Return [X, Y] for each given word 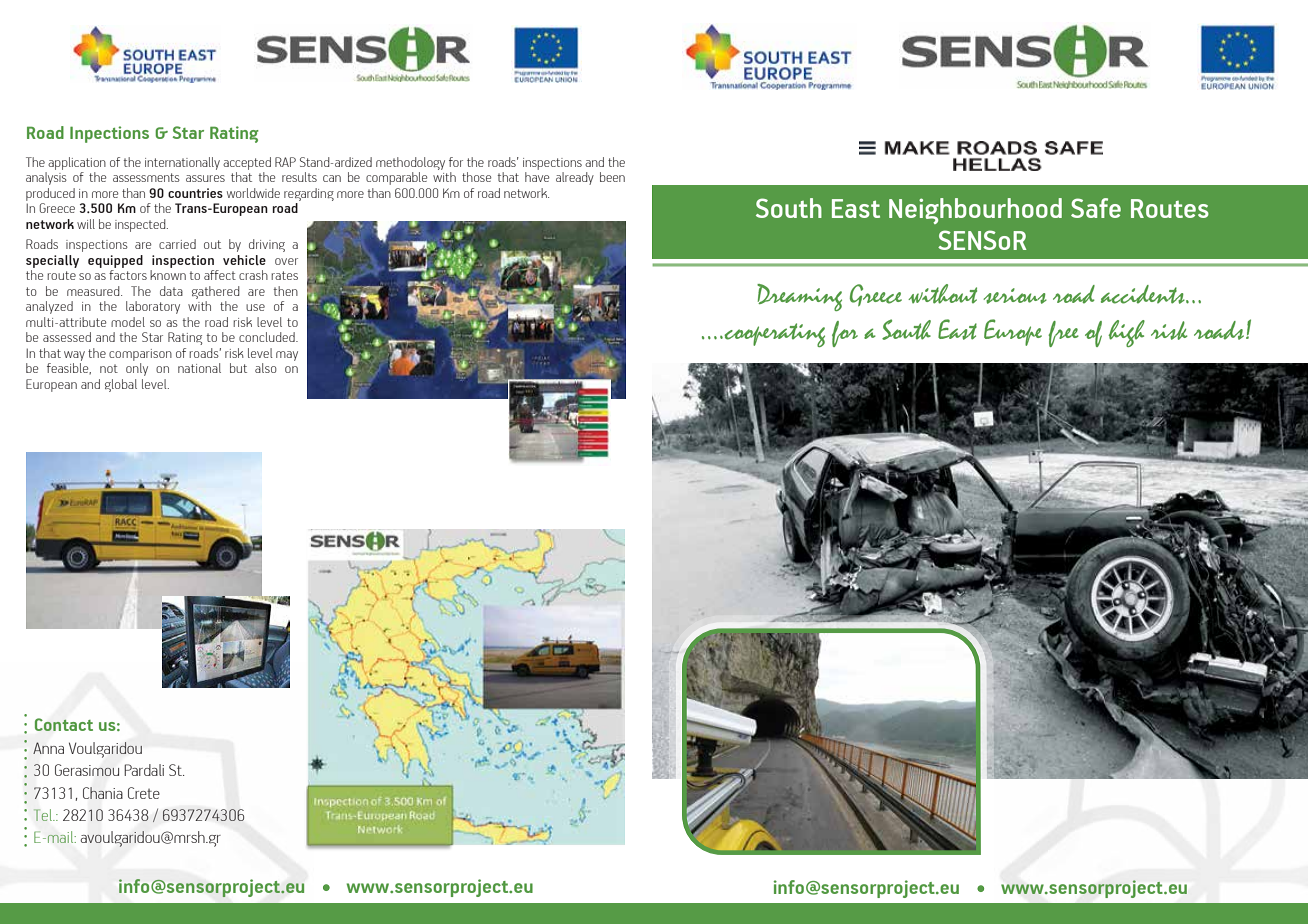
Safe [1096, 208]
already [575, 178]
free [1063, 334]
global [121, 385]
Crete [144, 793]
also [266, 368]
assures [205, 178]
